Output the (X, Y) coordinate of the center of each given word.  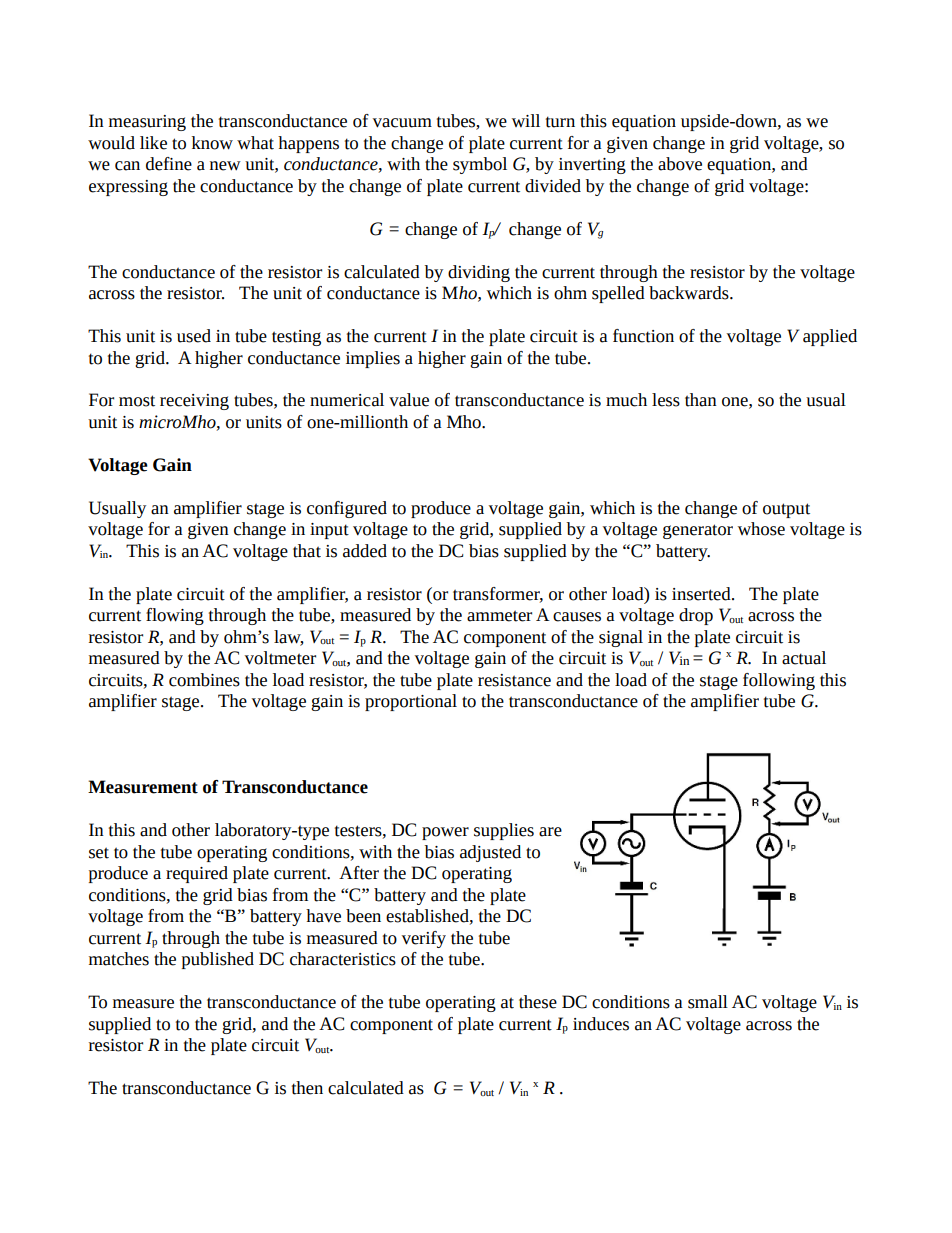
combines (204, 680)
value (409, 400)
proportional (411, 702)
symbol (480, 165)
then (307, 1088)
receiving (194, 402)
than (701, 400)
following (779, 681)
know (212, 143)
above (680, 164)
